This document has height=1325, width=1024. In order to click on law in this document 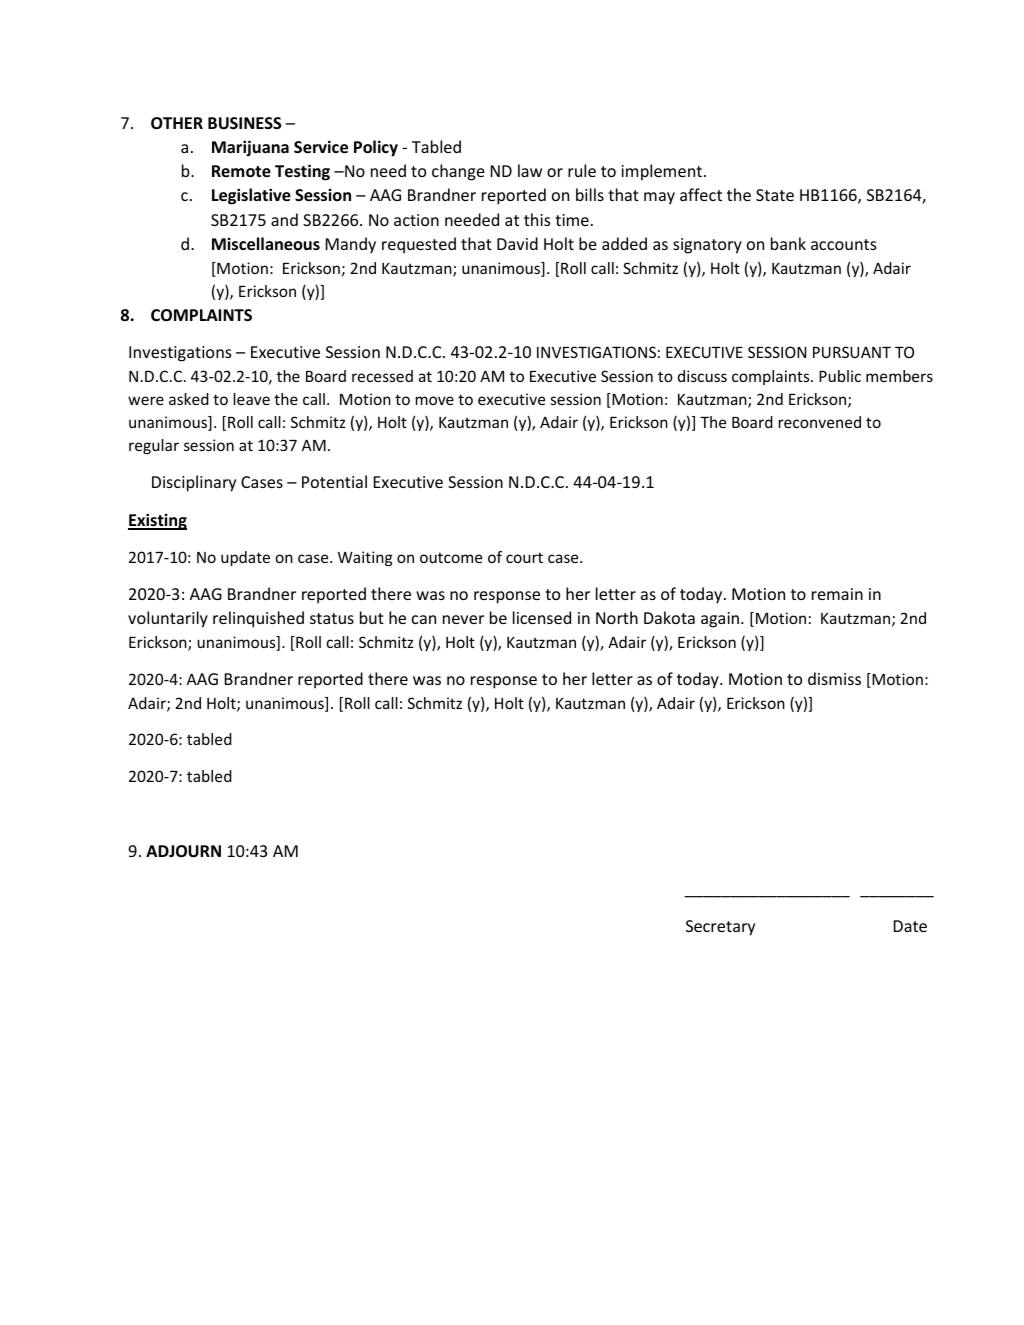, I will do `click(530, 170)`.
